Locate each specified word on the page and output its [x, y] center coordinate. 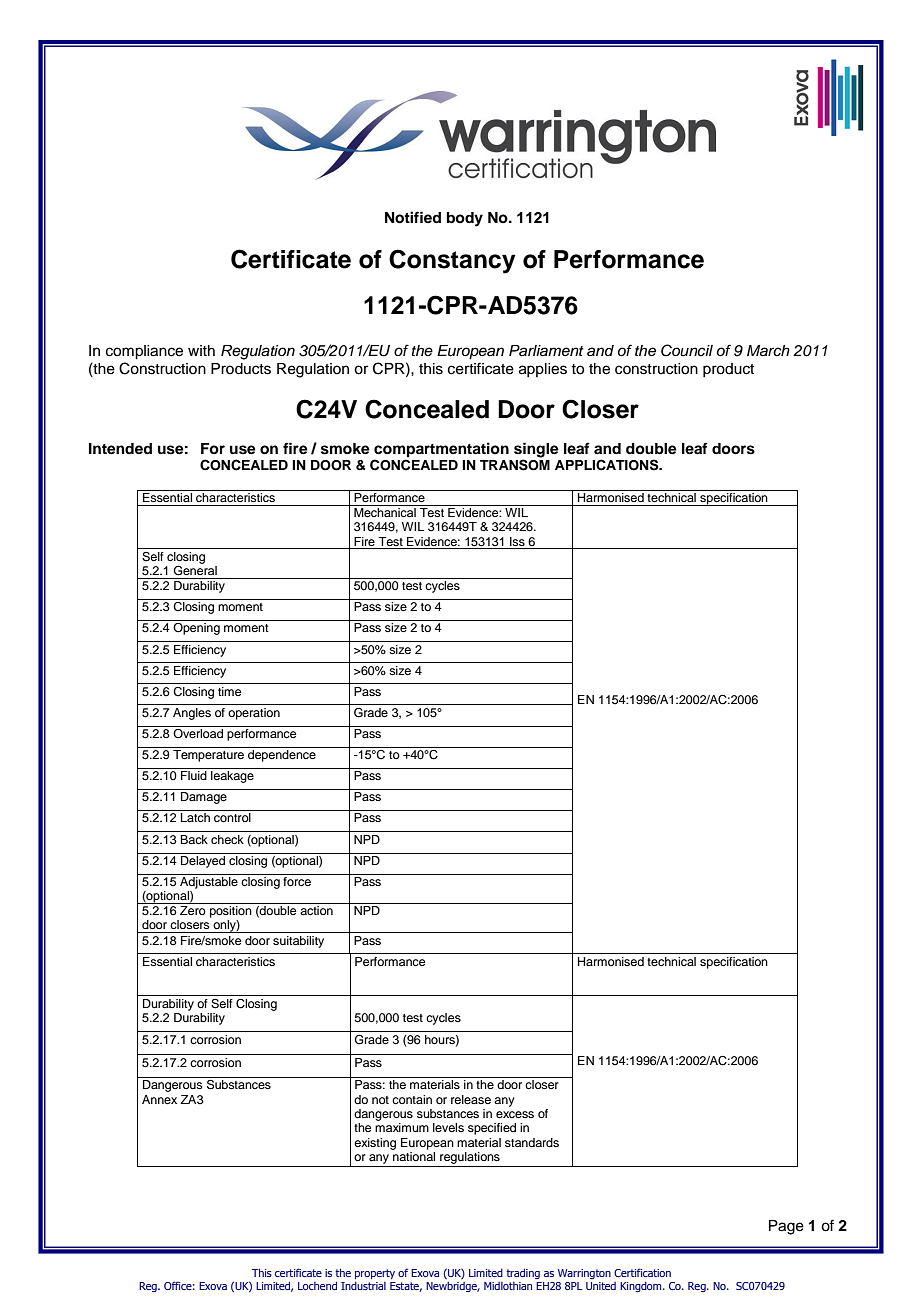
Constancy [452, 261]
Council [687, 350]
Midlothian [508, 1286]
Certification [642, 1272]
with [201, 350]
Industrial [363, 1286]
